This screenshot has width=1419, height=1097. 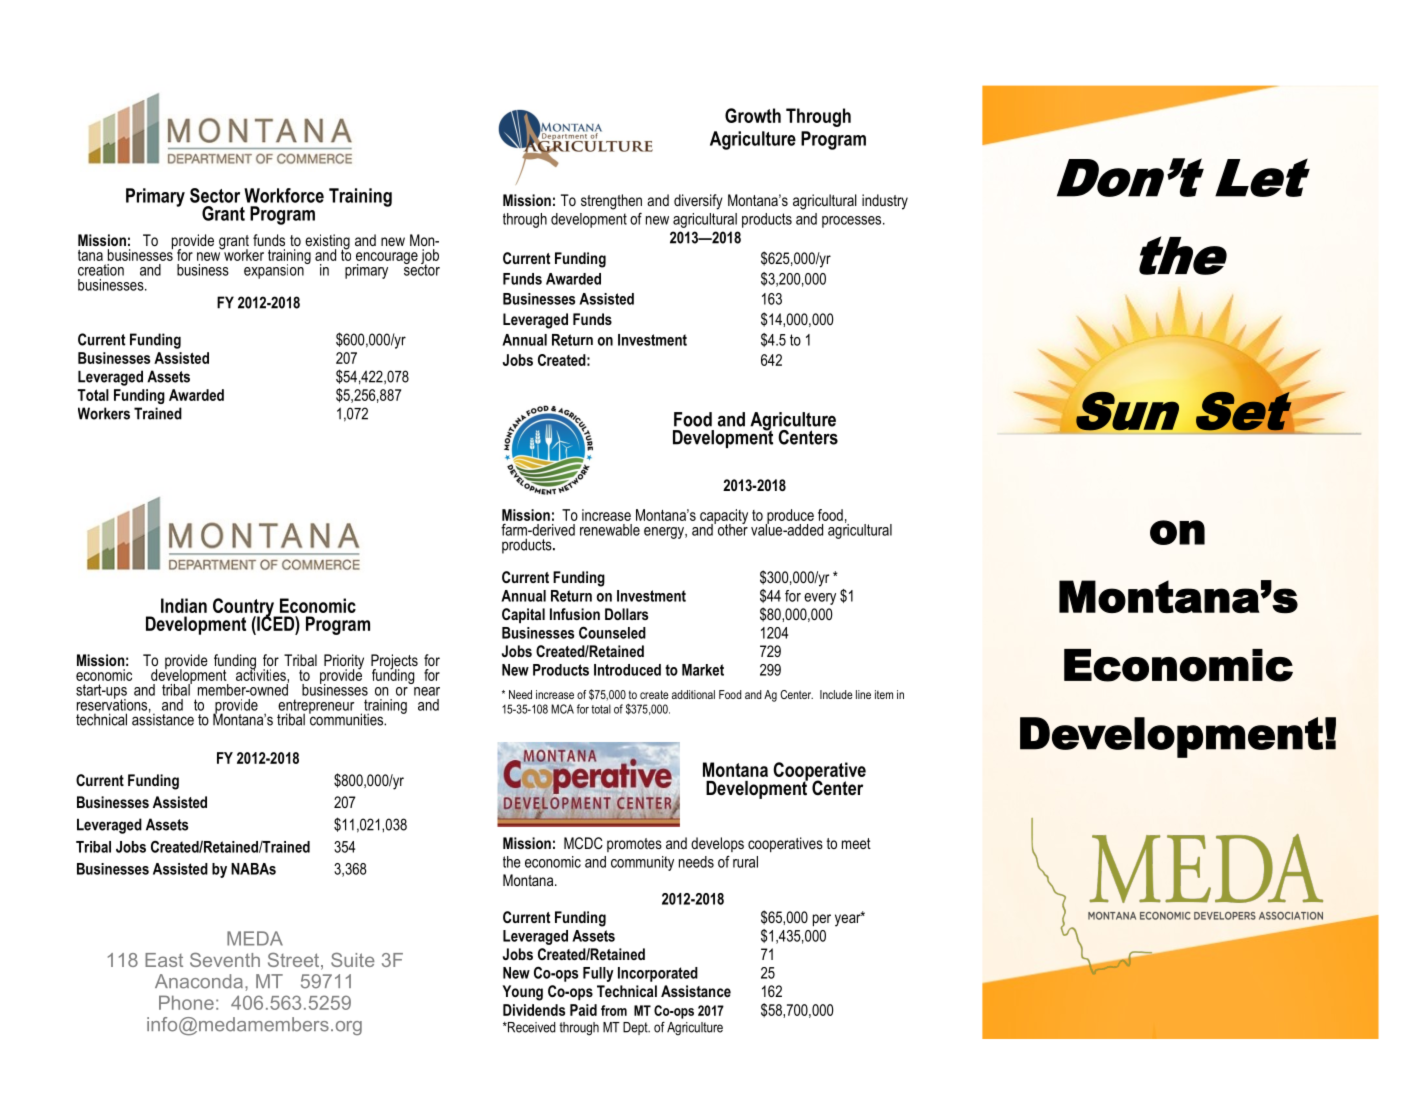 I want to click on Incorporated, so click(x=658, y=974).
